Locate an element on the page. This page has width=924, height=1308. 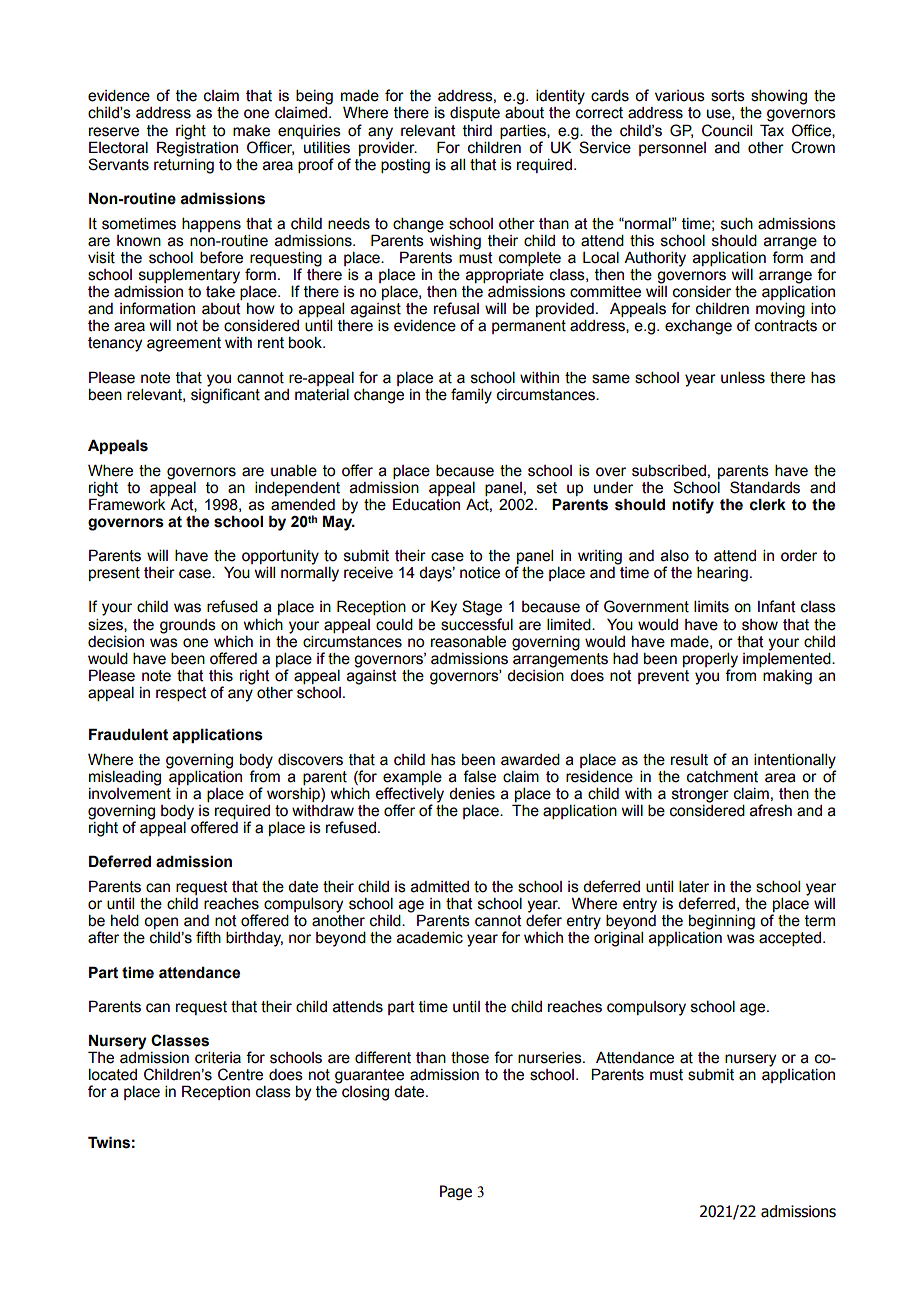
Centre is located at coordinates (240, 1074).
